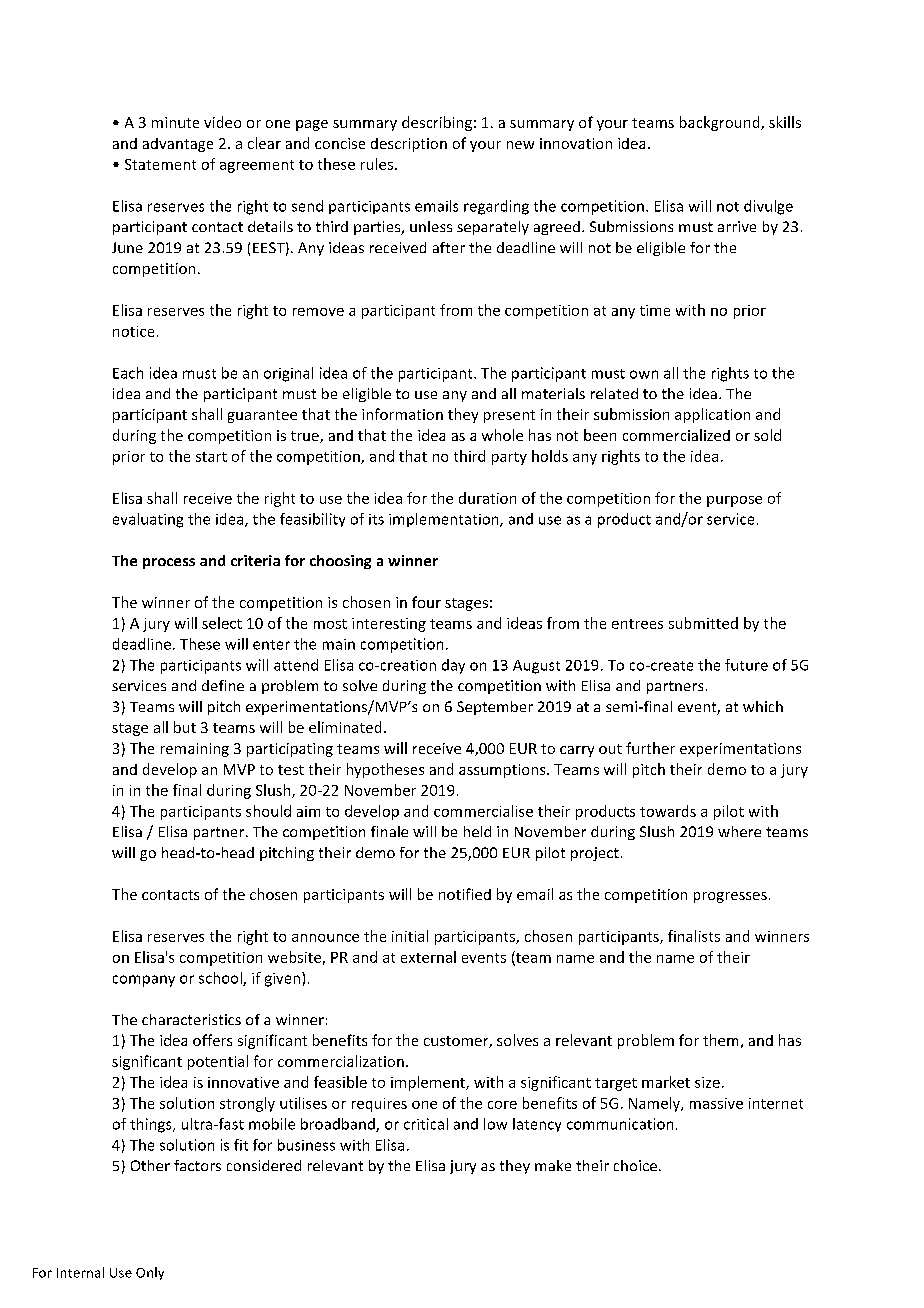 This screenshot has height=1308, width=924. I want to click on day, so click(453, 666).
